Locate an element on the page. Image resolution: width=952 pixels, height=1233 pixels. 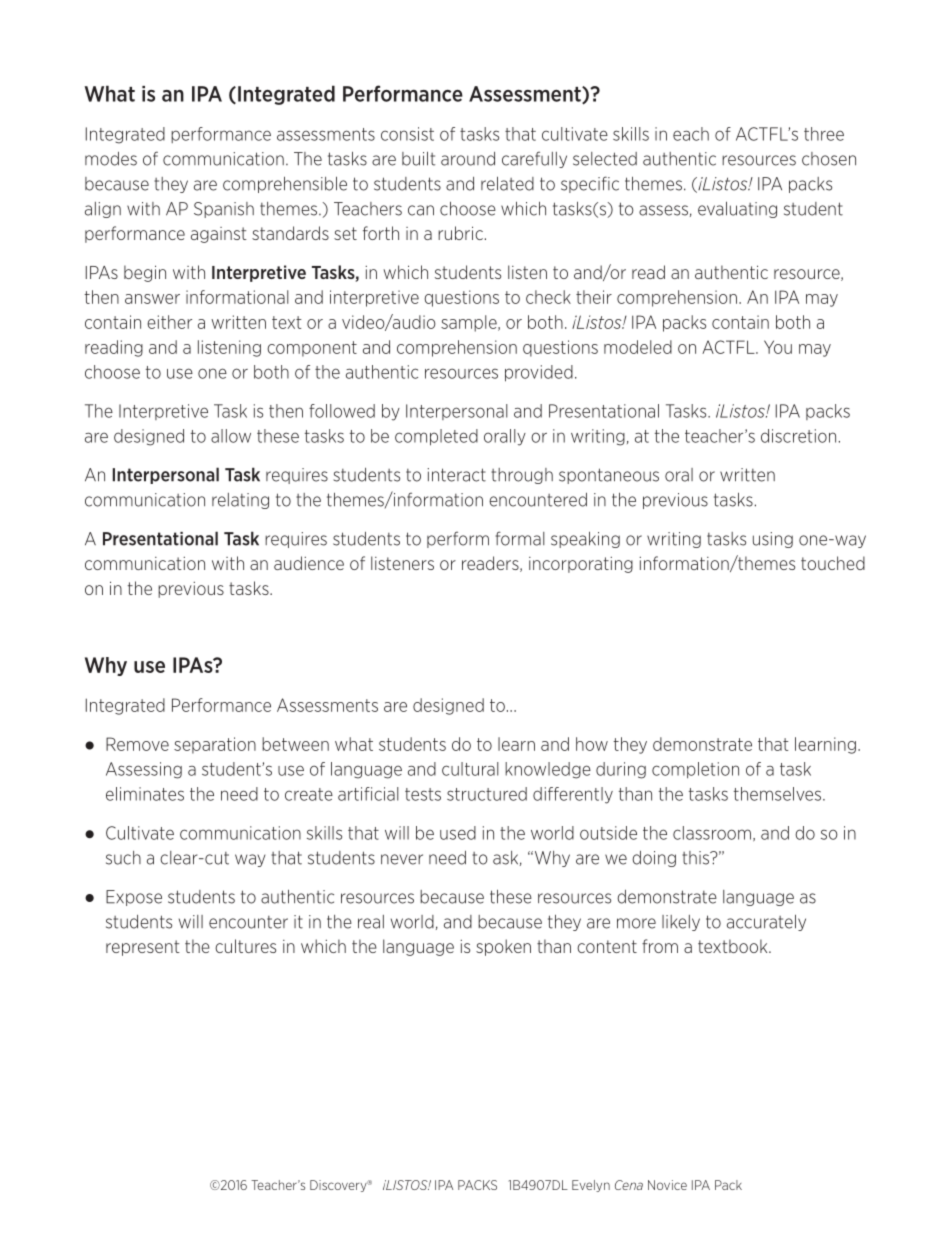
using is located at coordinates (773, 540).
